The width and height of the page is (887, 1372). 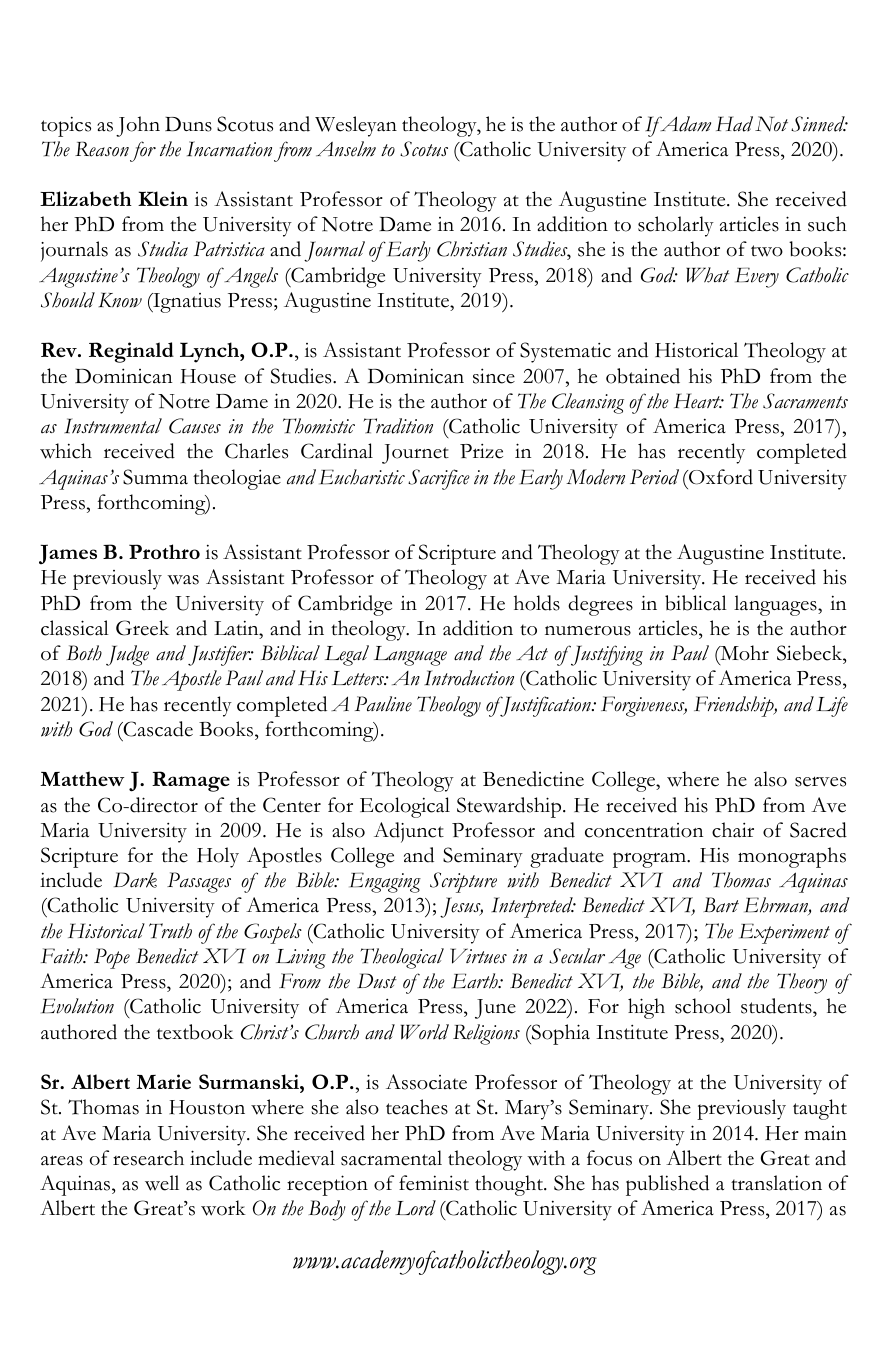 What do you see at coordinates (734, 124) in the page?
I see `Had` at bounding box center [734, 124].
